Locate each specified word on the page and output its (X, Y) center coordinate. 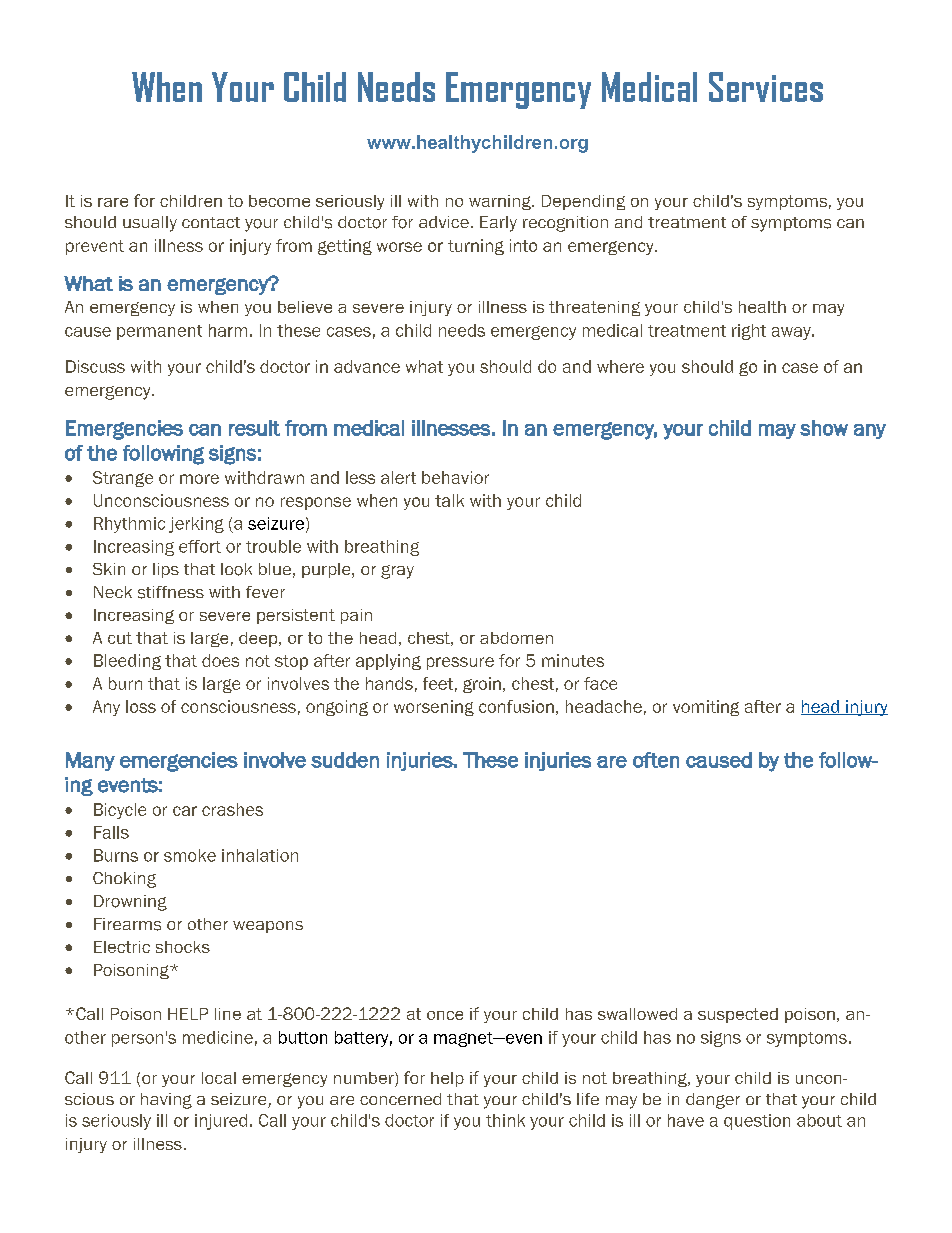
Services (766, 87)
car (185, 811)
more (199, 479)
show (824, 428)
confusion (516, 706)
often (656, 760)
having (166, 1101)
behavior (455, 477)
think (505, 1120)
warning (501, 202)
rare (113, 202)
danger (713, 1101)
